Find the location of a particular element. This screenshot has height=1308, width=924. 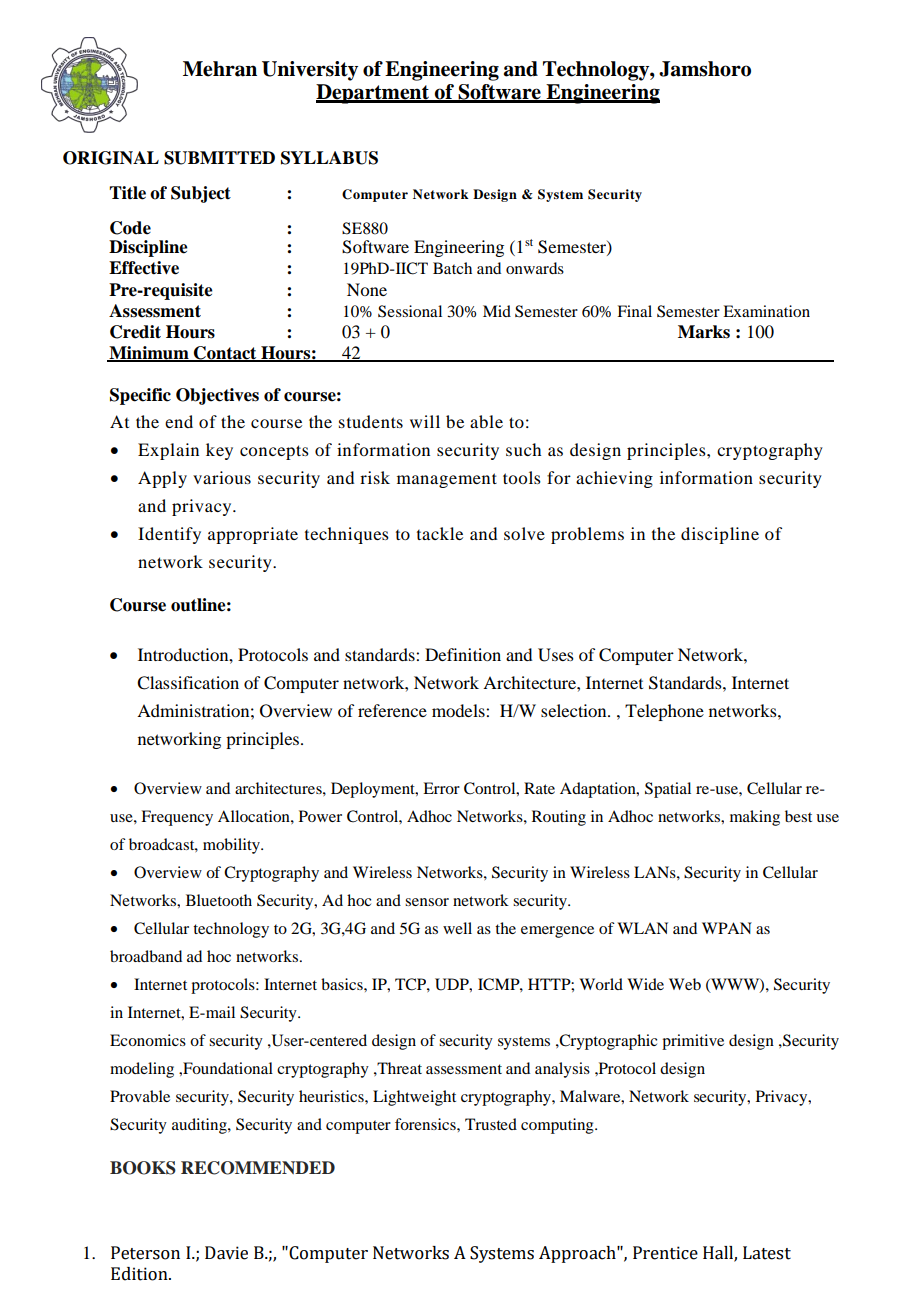

Mehran is located at coordinates (220, 69).
